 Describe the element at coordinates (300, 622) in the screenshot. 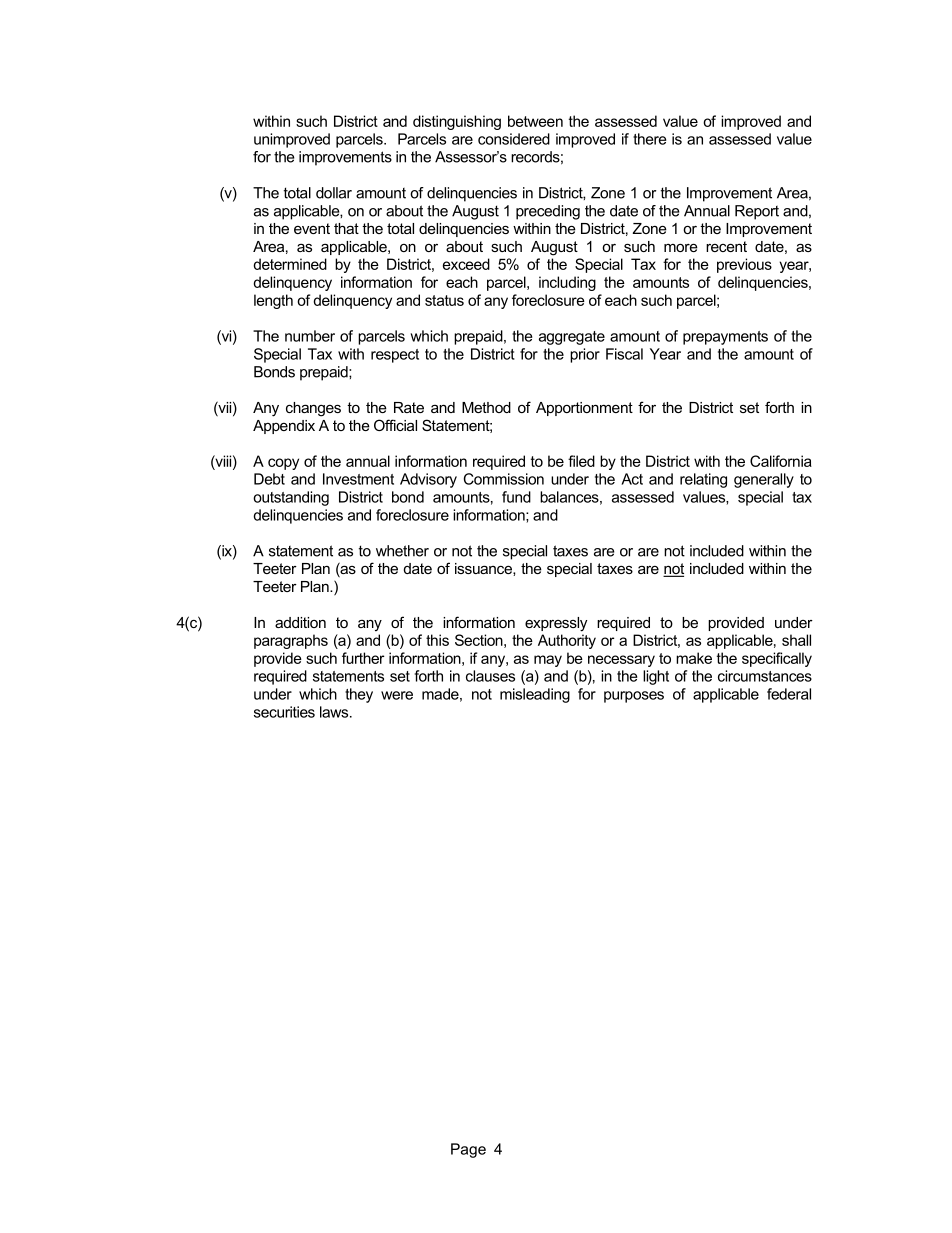

I see `addition` at that location.
